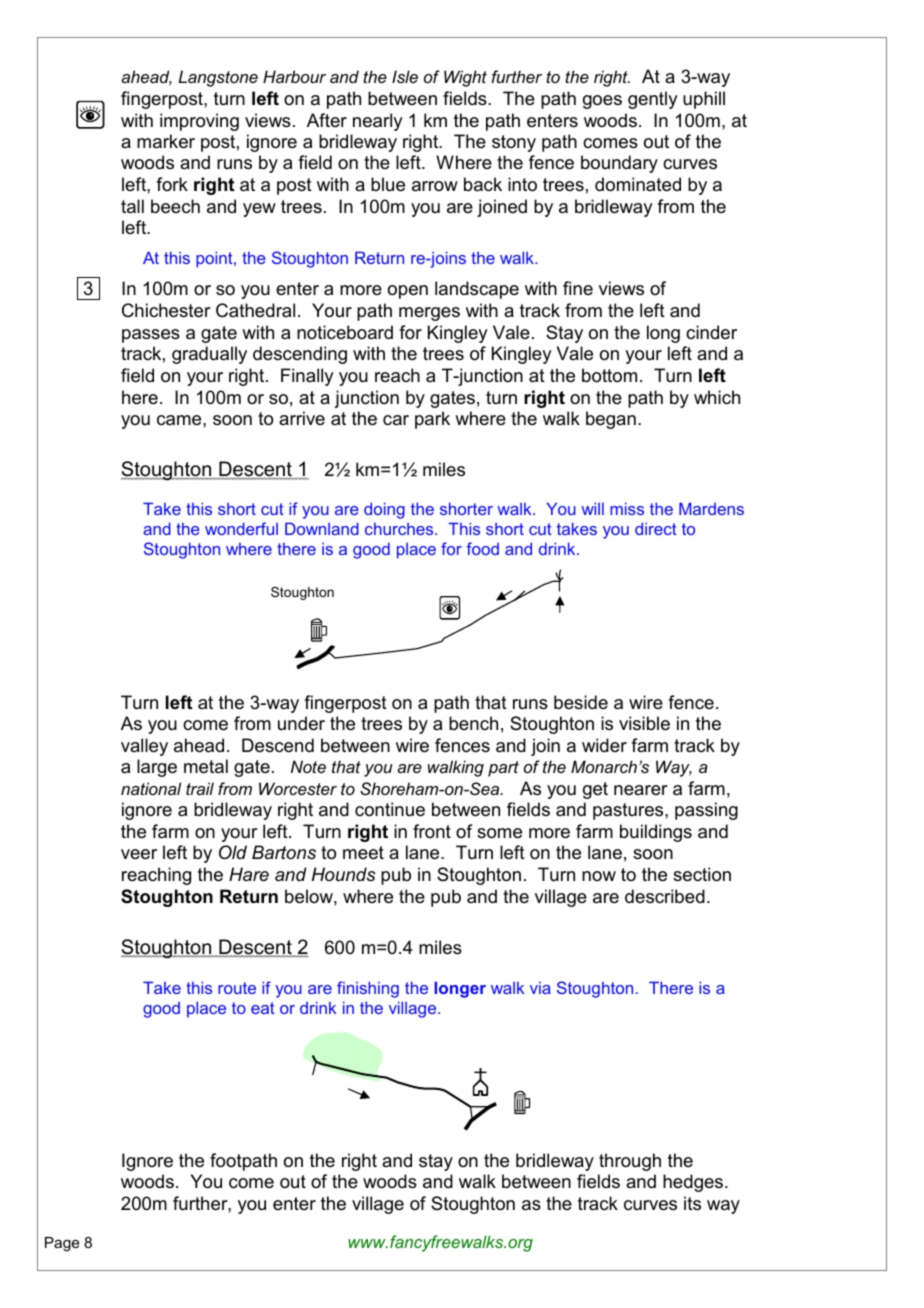 The width and height of the screenshot is (924, 1308). What do you see at coordinates (377, 122) in the screenshot?
I see `nearly` at bounding box center [377, 122].
